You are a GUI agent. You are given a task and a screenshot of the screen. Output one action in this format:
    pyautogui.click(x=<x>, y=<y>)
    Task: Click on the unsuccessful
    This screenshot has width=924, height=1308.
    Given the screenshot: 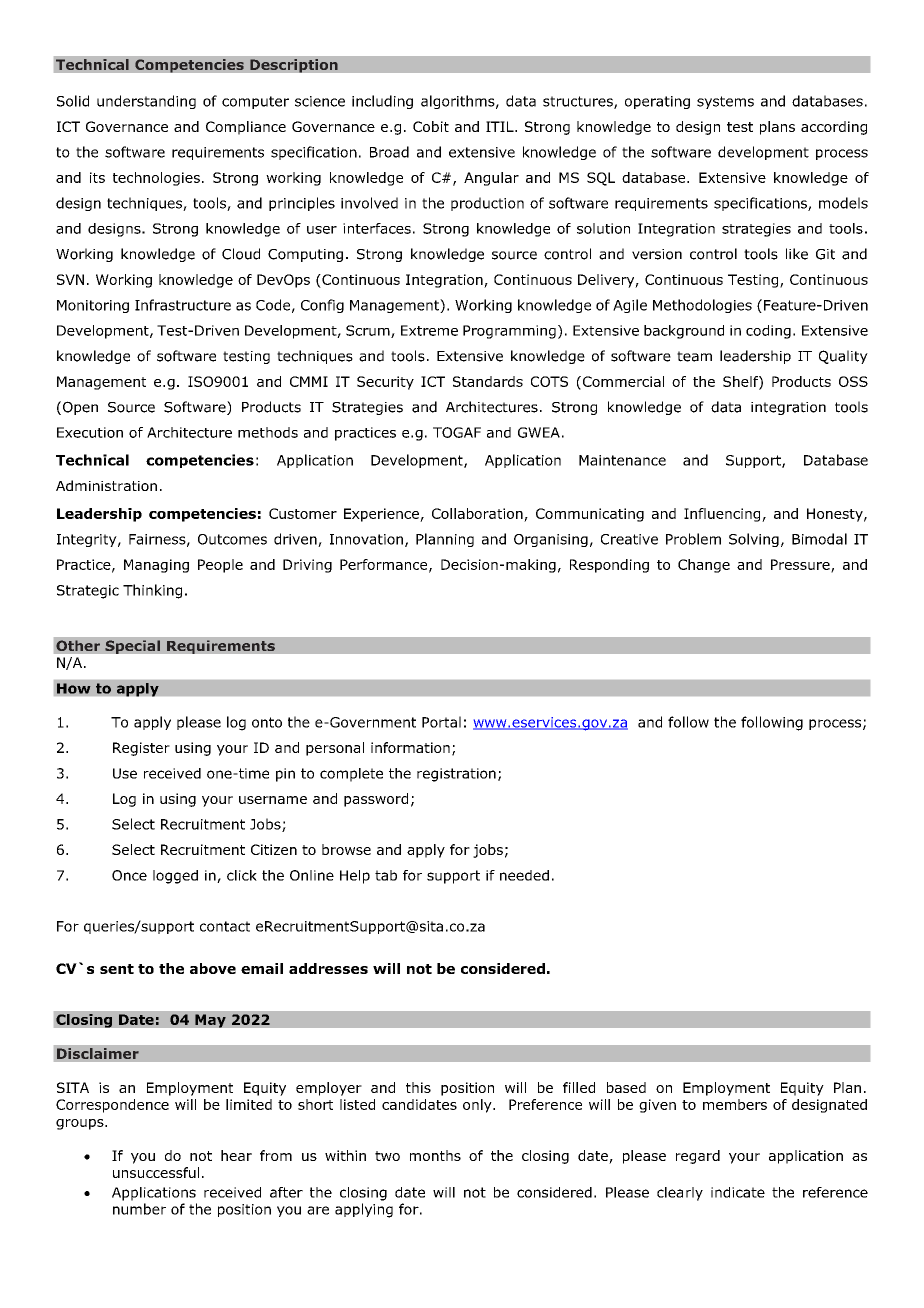 What is the action you would take?
    pyautogui.click(x=156, y=1172)
